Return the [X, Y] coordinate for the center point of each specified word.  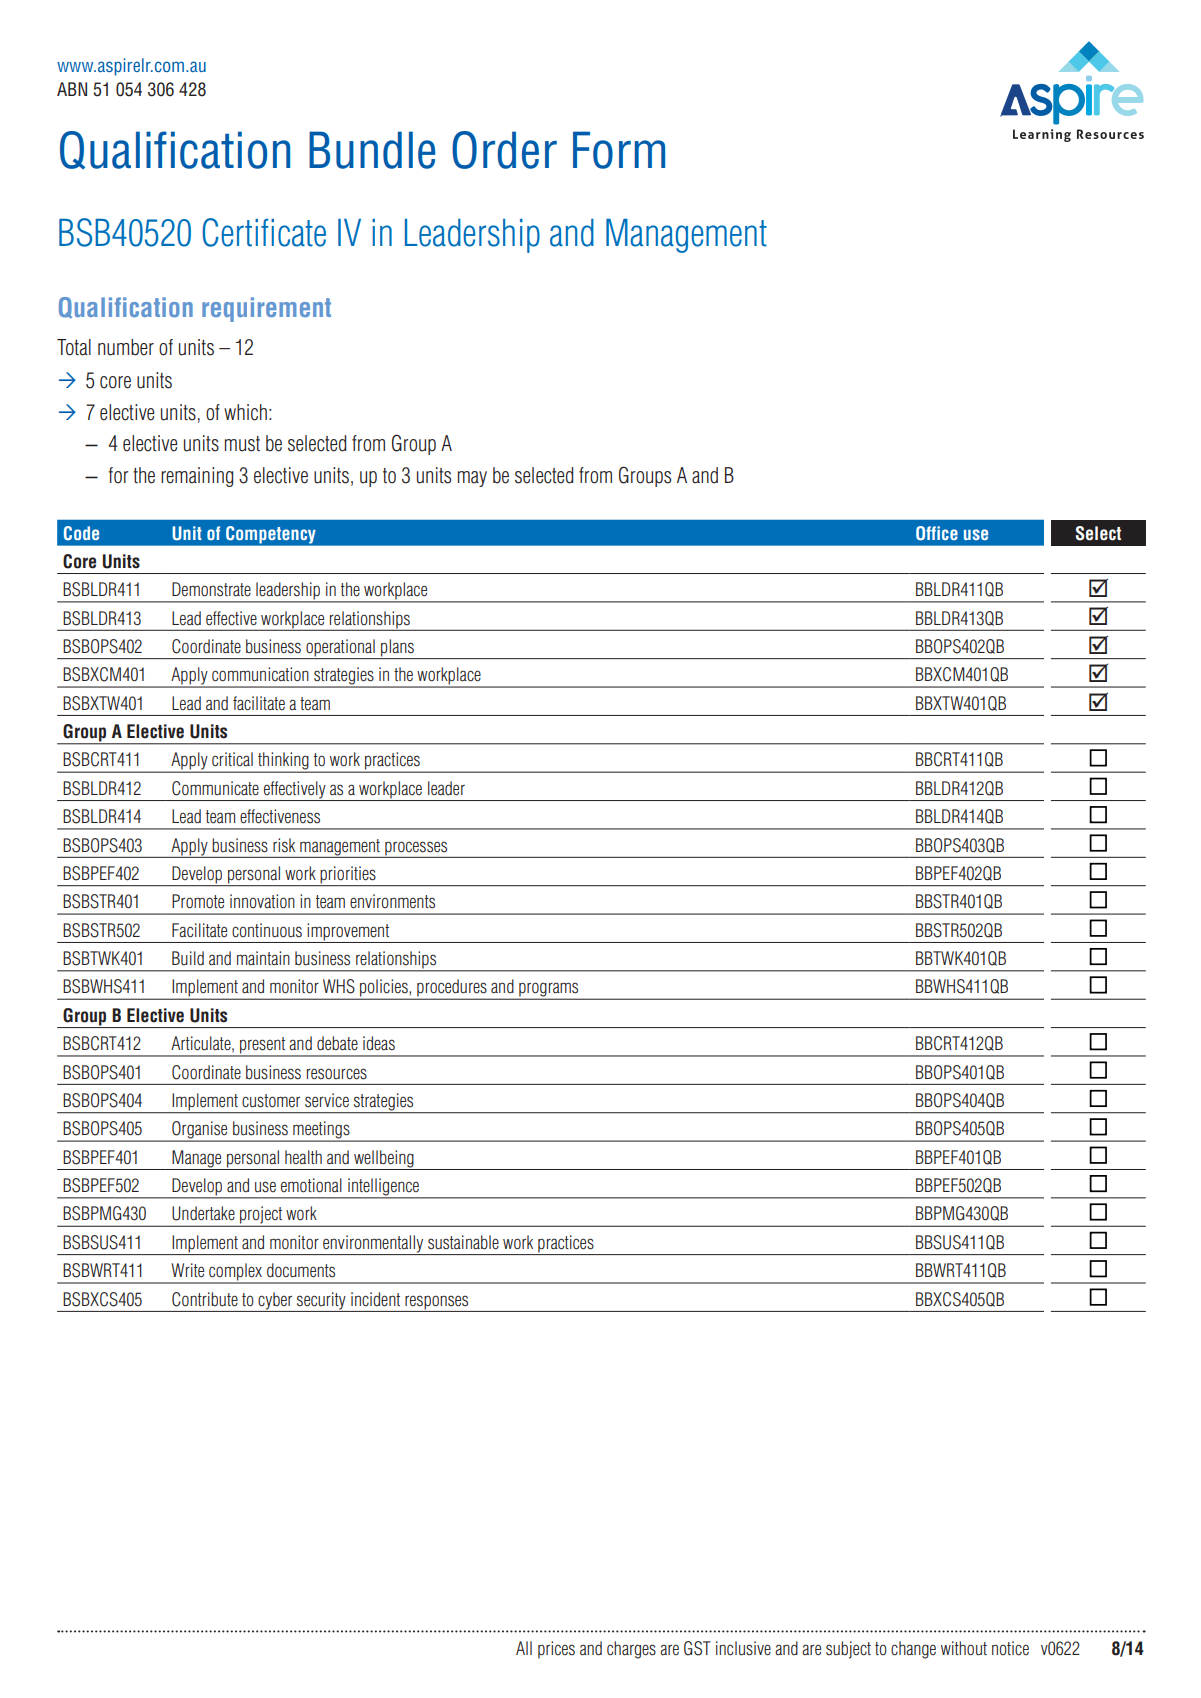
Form [619, 150]
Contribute [205, 1299]
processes [416, 848]
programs [549, 990]
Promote [198, 901]
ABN [72, 89]
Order [504, 150]
